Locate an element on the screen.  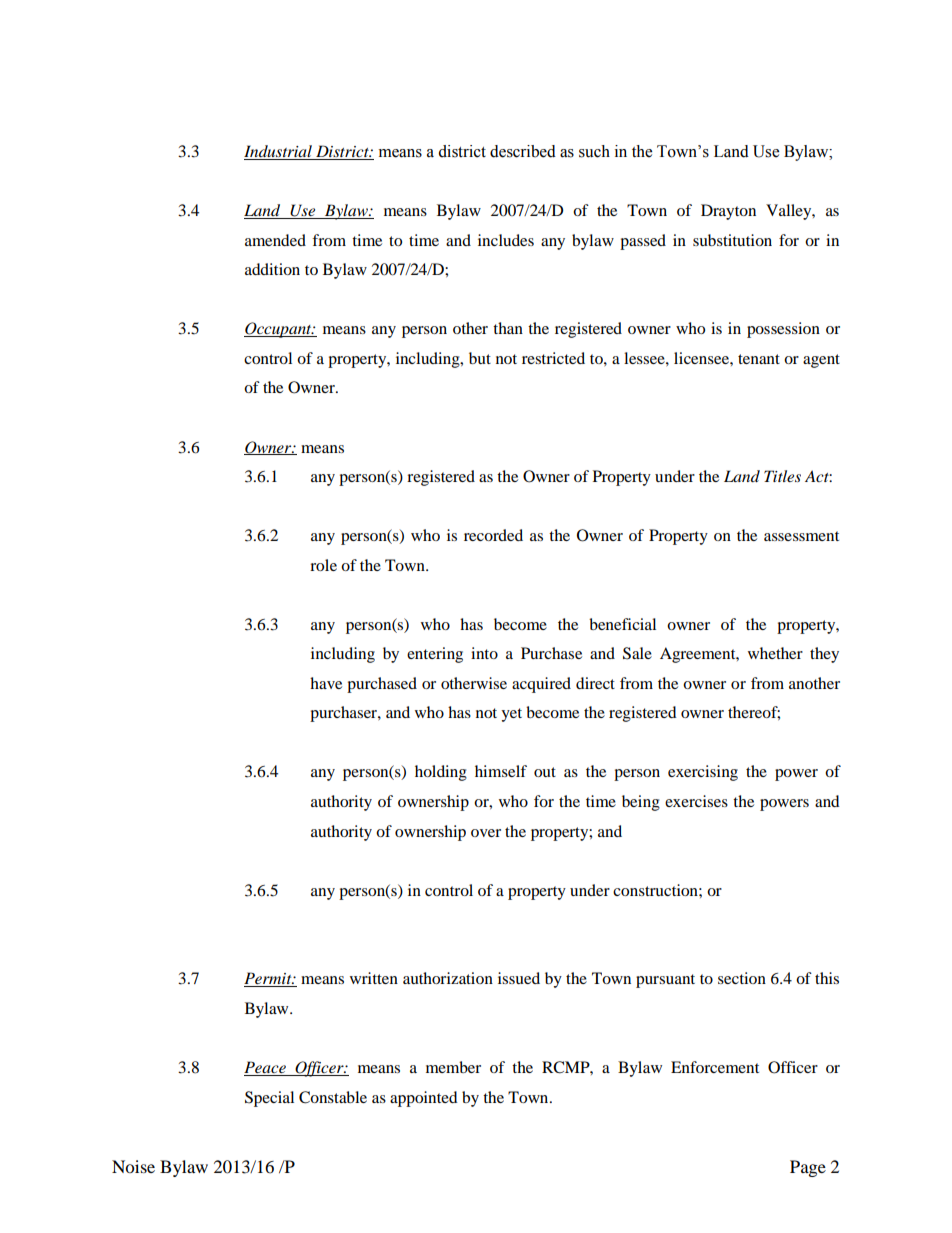
over is located at coordinates (486, 833).
